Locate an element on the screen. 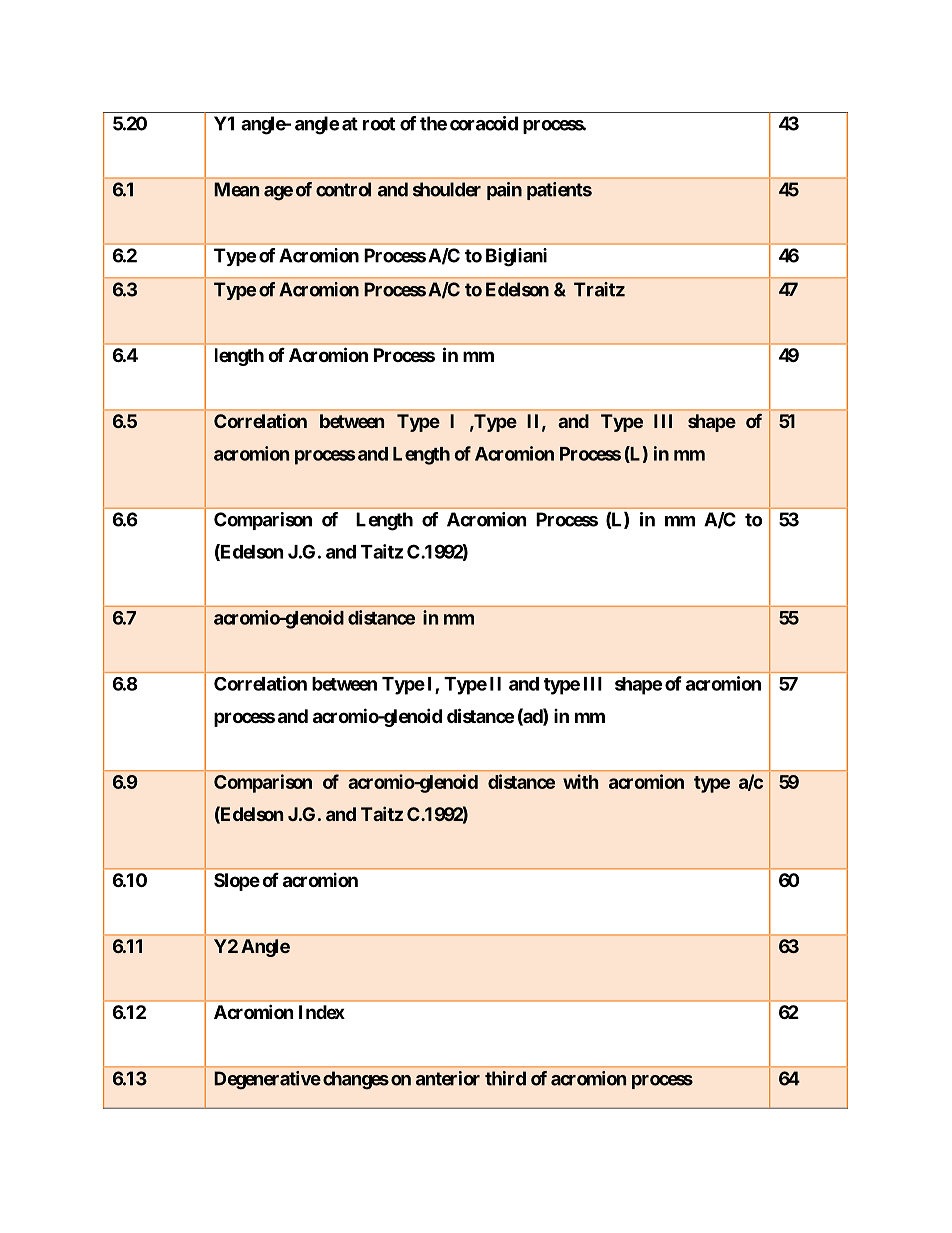 The width and height of the screenshot is (952, 1233). third is located at coordinates (505, 1078).
